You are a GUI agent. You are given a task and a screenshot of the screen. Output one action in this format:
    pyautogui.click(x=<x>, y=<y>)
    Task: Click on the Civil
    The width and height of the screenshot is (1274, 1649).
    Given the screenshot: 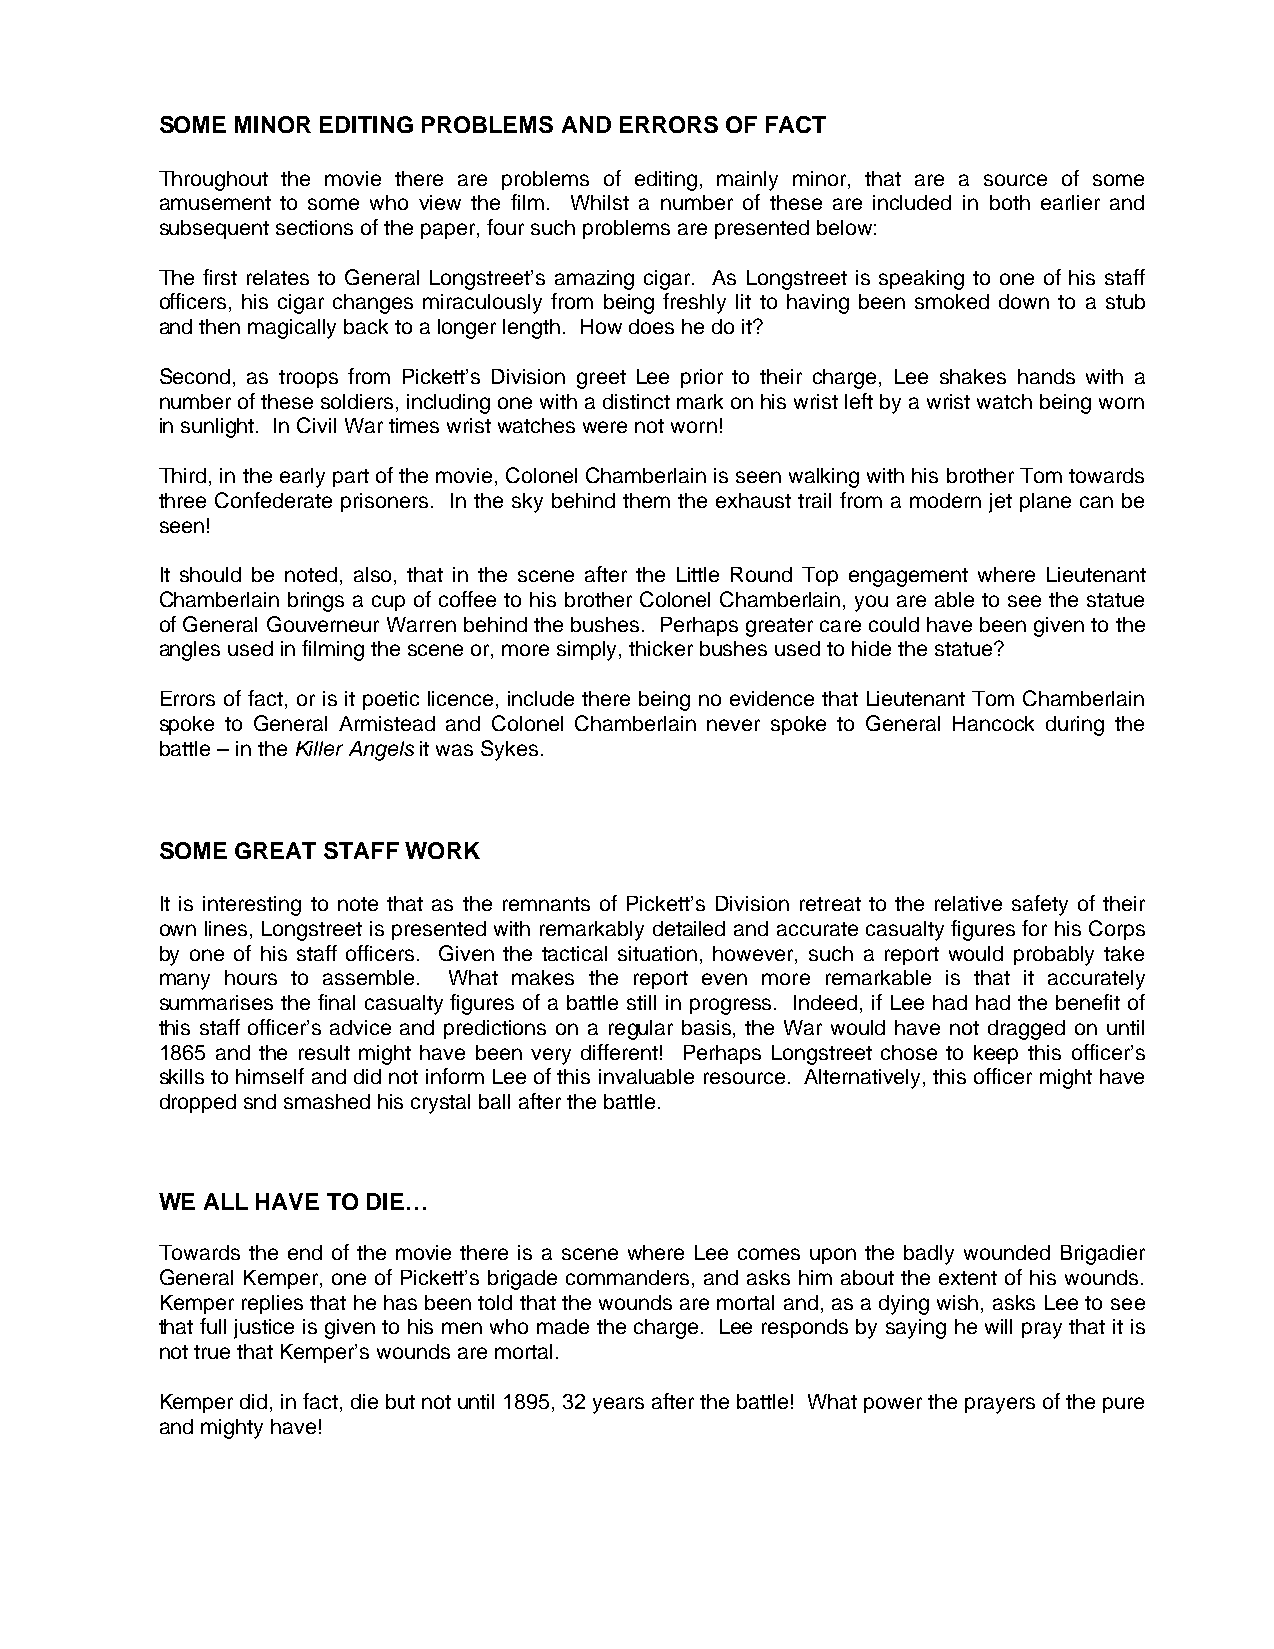 What is the action you would take?
    pyautogui.click(x=316, y=425)
